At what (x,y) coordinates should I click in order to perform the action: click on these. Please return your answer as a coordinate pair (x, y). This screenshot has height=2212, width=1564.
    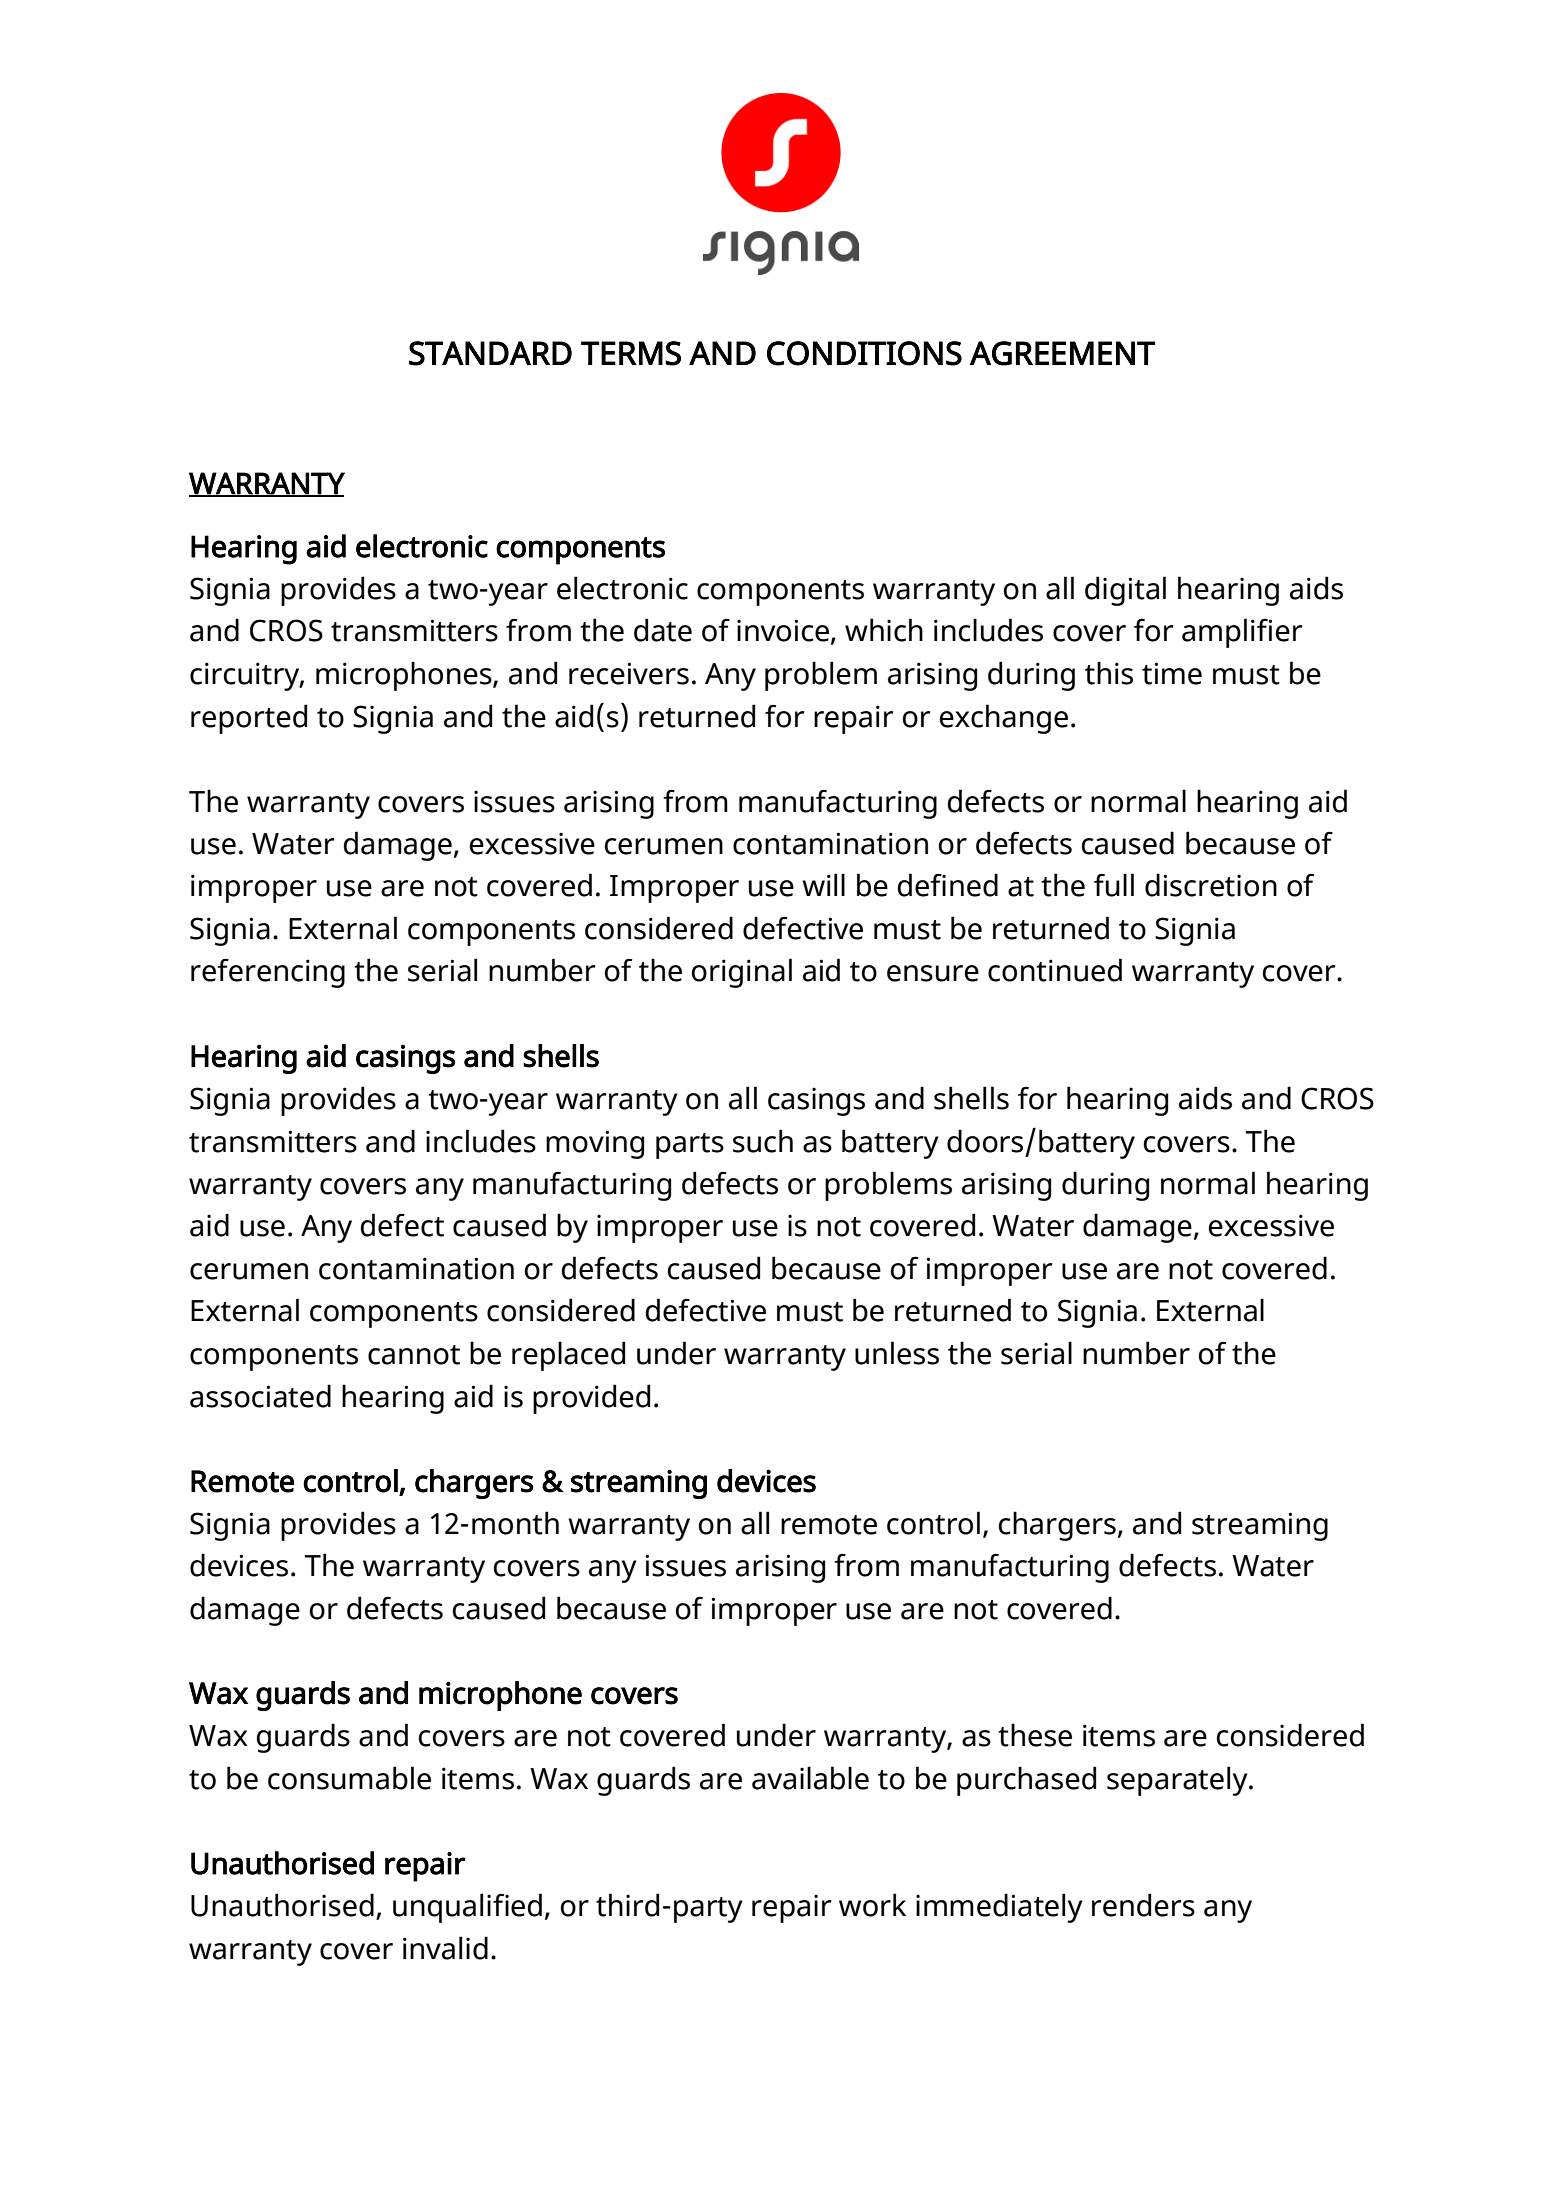
    Looking at the image, I should click on (1035, 1735).
